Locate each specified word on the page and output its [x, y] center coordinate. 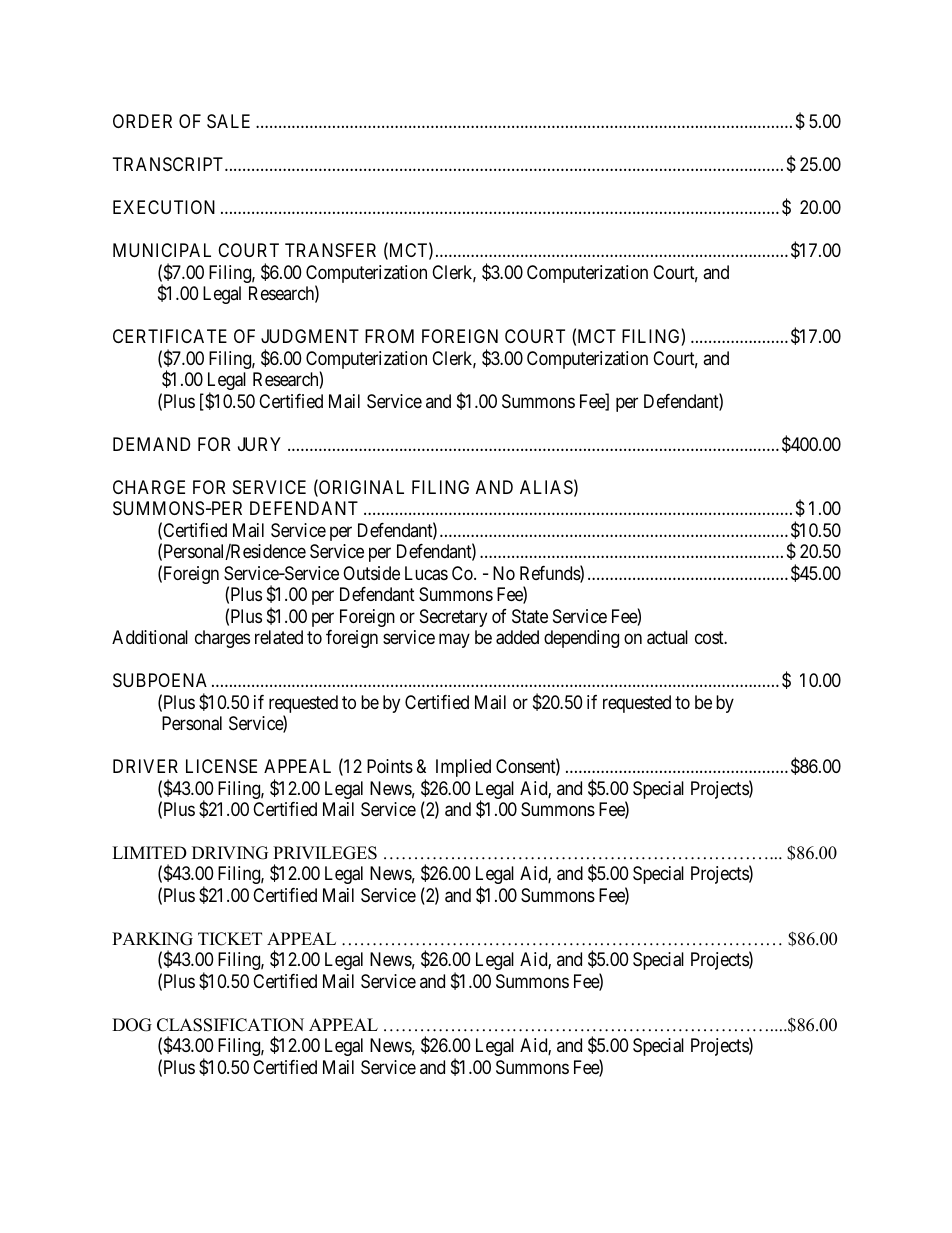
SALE [228, 121]
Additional [150, 637]
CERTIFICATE [170, 336]
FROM [389, 336]
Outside [371, 573]
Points [390, 766]
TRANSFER [330, 250]
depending [581, 639]
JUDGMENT [310, 336]
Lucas [426, 573]
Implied [463, 768]
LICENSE [221, 766]
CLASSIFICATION [230, 1025]
